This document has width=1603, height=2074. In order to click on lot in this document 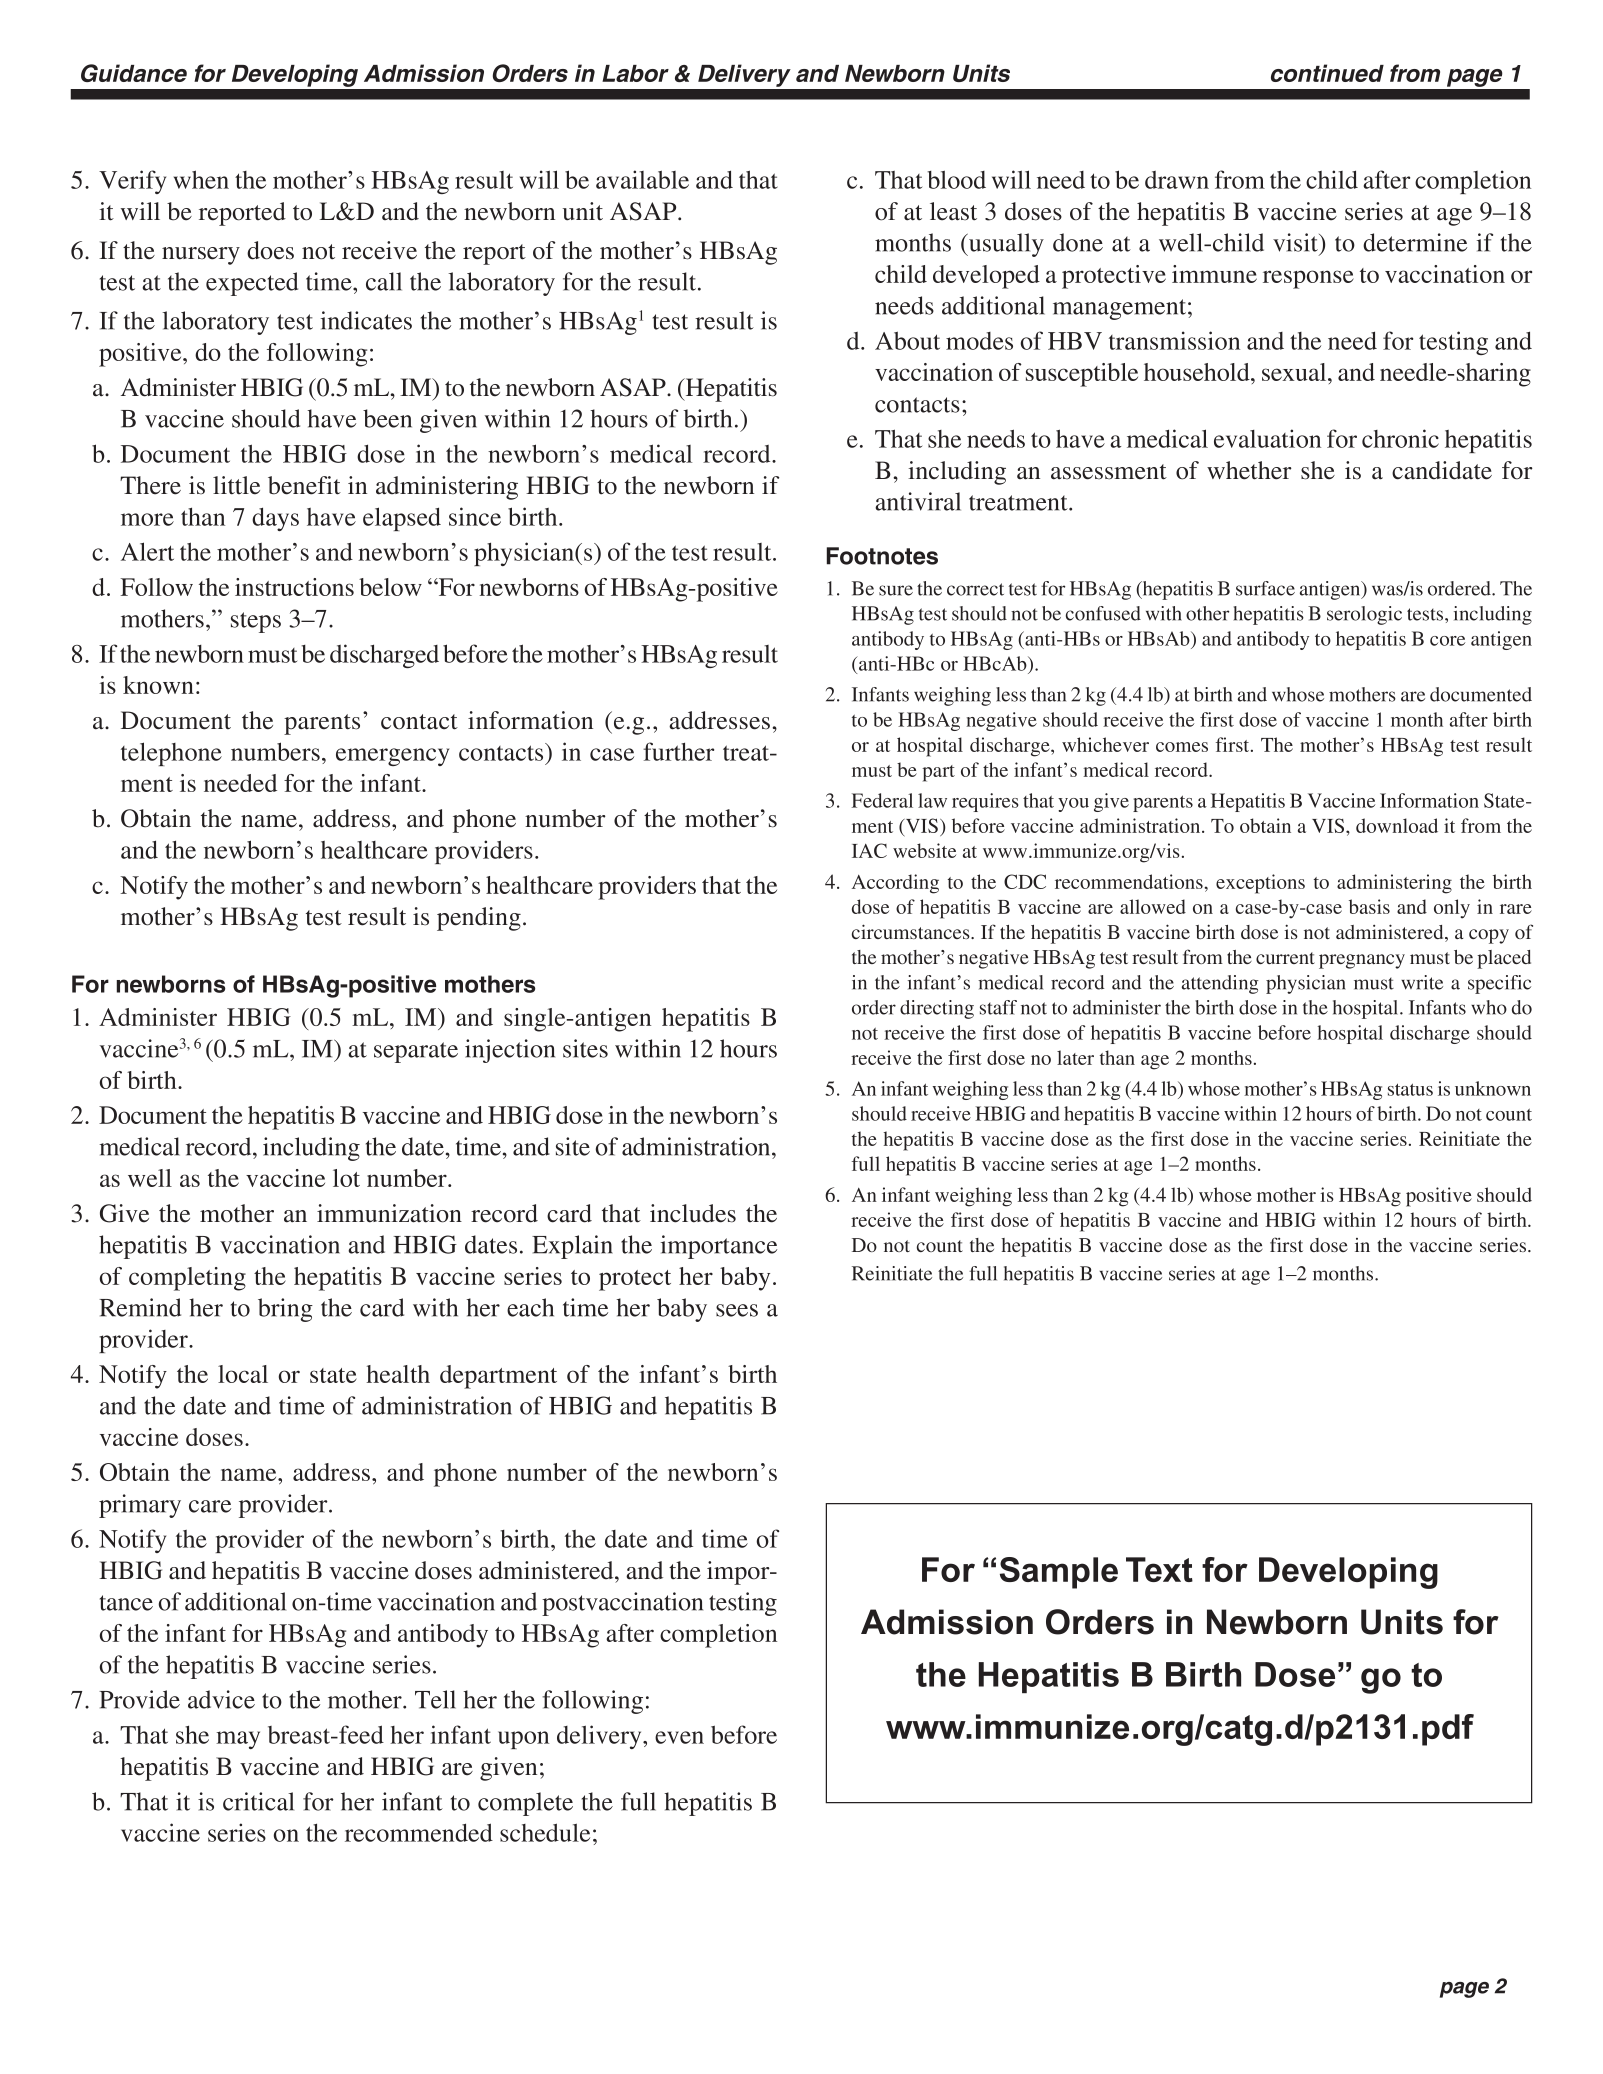, I will do `click(346, 1178)`.
